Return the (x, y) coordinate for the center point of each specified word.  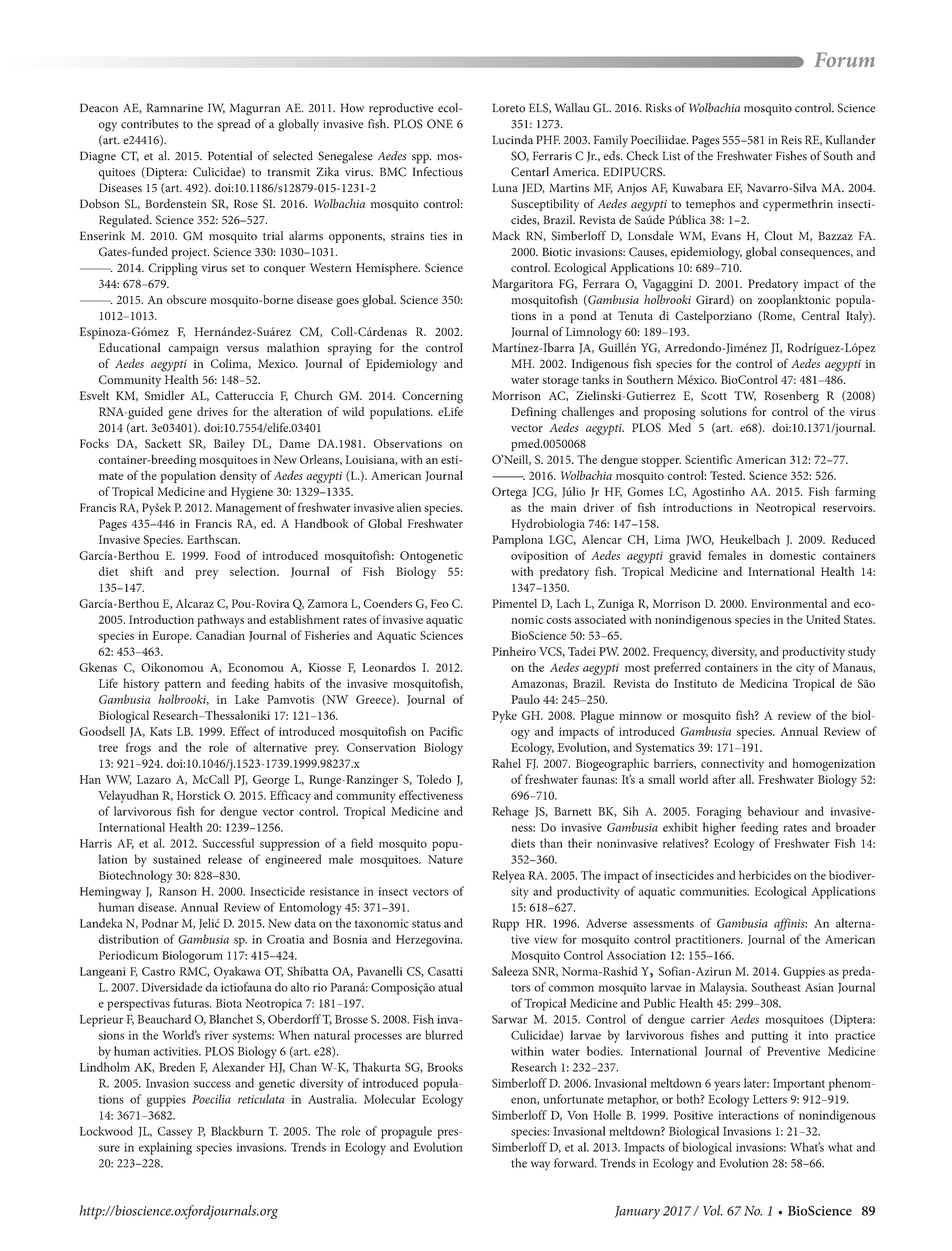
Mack (506, 236)
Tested (727, 475)
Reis (791, 140)
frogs (138, 748)
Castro (158, 971)
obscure (186, 299)
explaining (165, 1148)
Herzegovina (429, 941)
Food (227, 555)
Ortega (509, 493)
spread (233, 125)
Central (820, 315)
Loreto (509, 108)
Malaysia (723, 988)
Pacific (446, 731)
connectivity (732, 765)
